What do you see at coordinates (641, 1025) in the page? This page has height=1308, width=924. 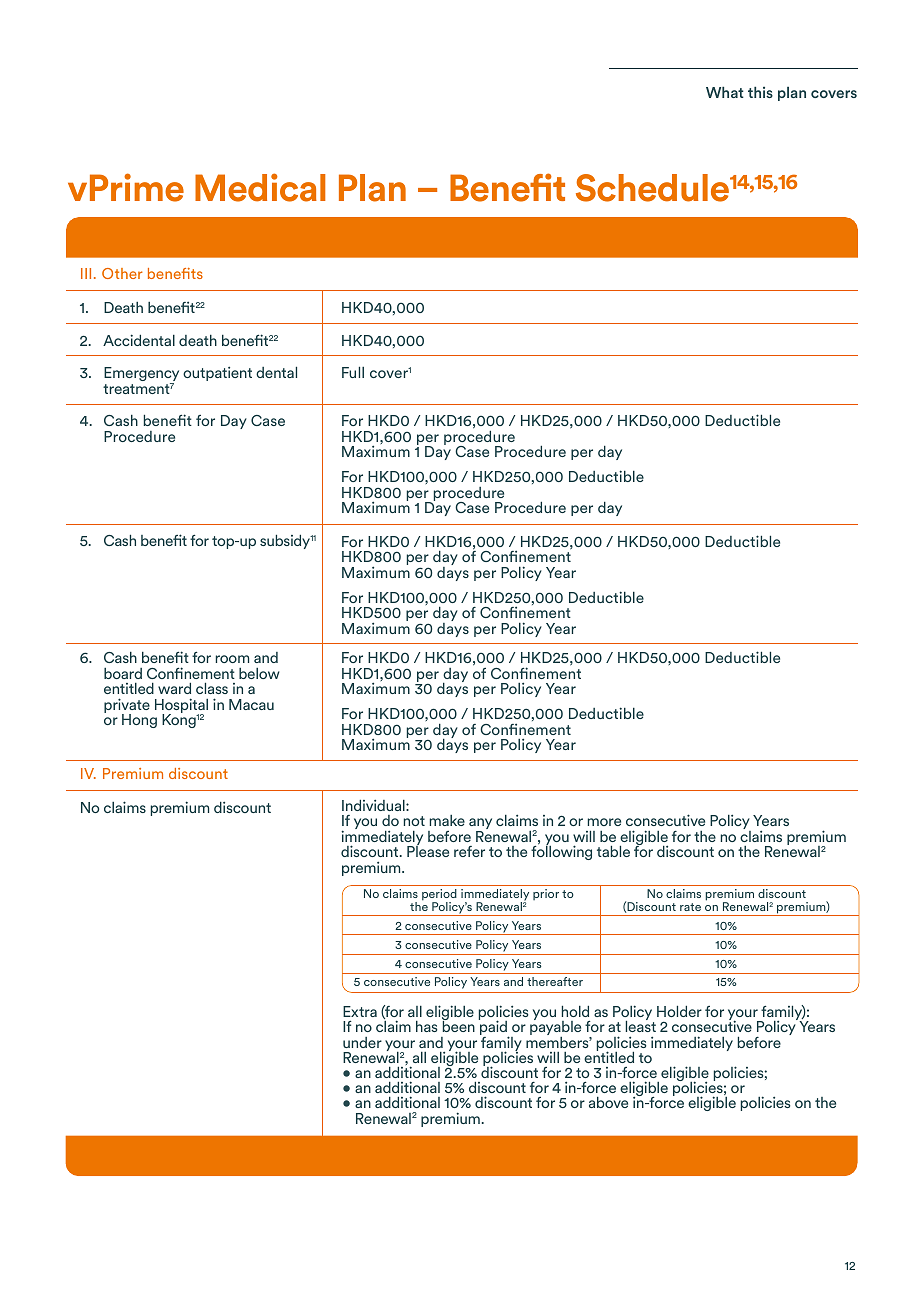 I see `least` at bounding box center [641, 1025].
